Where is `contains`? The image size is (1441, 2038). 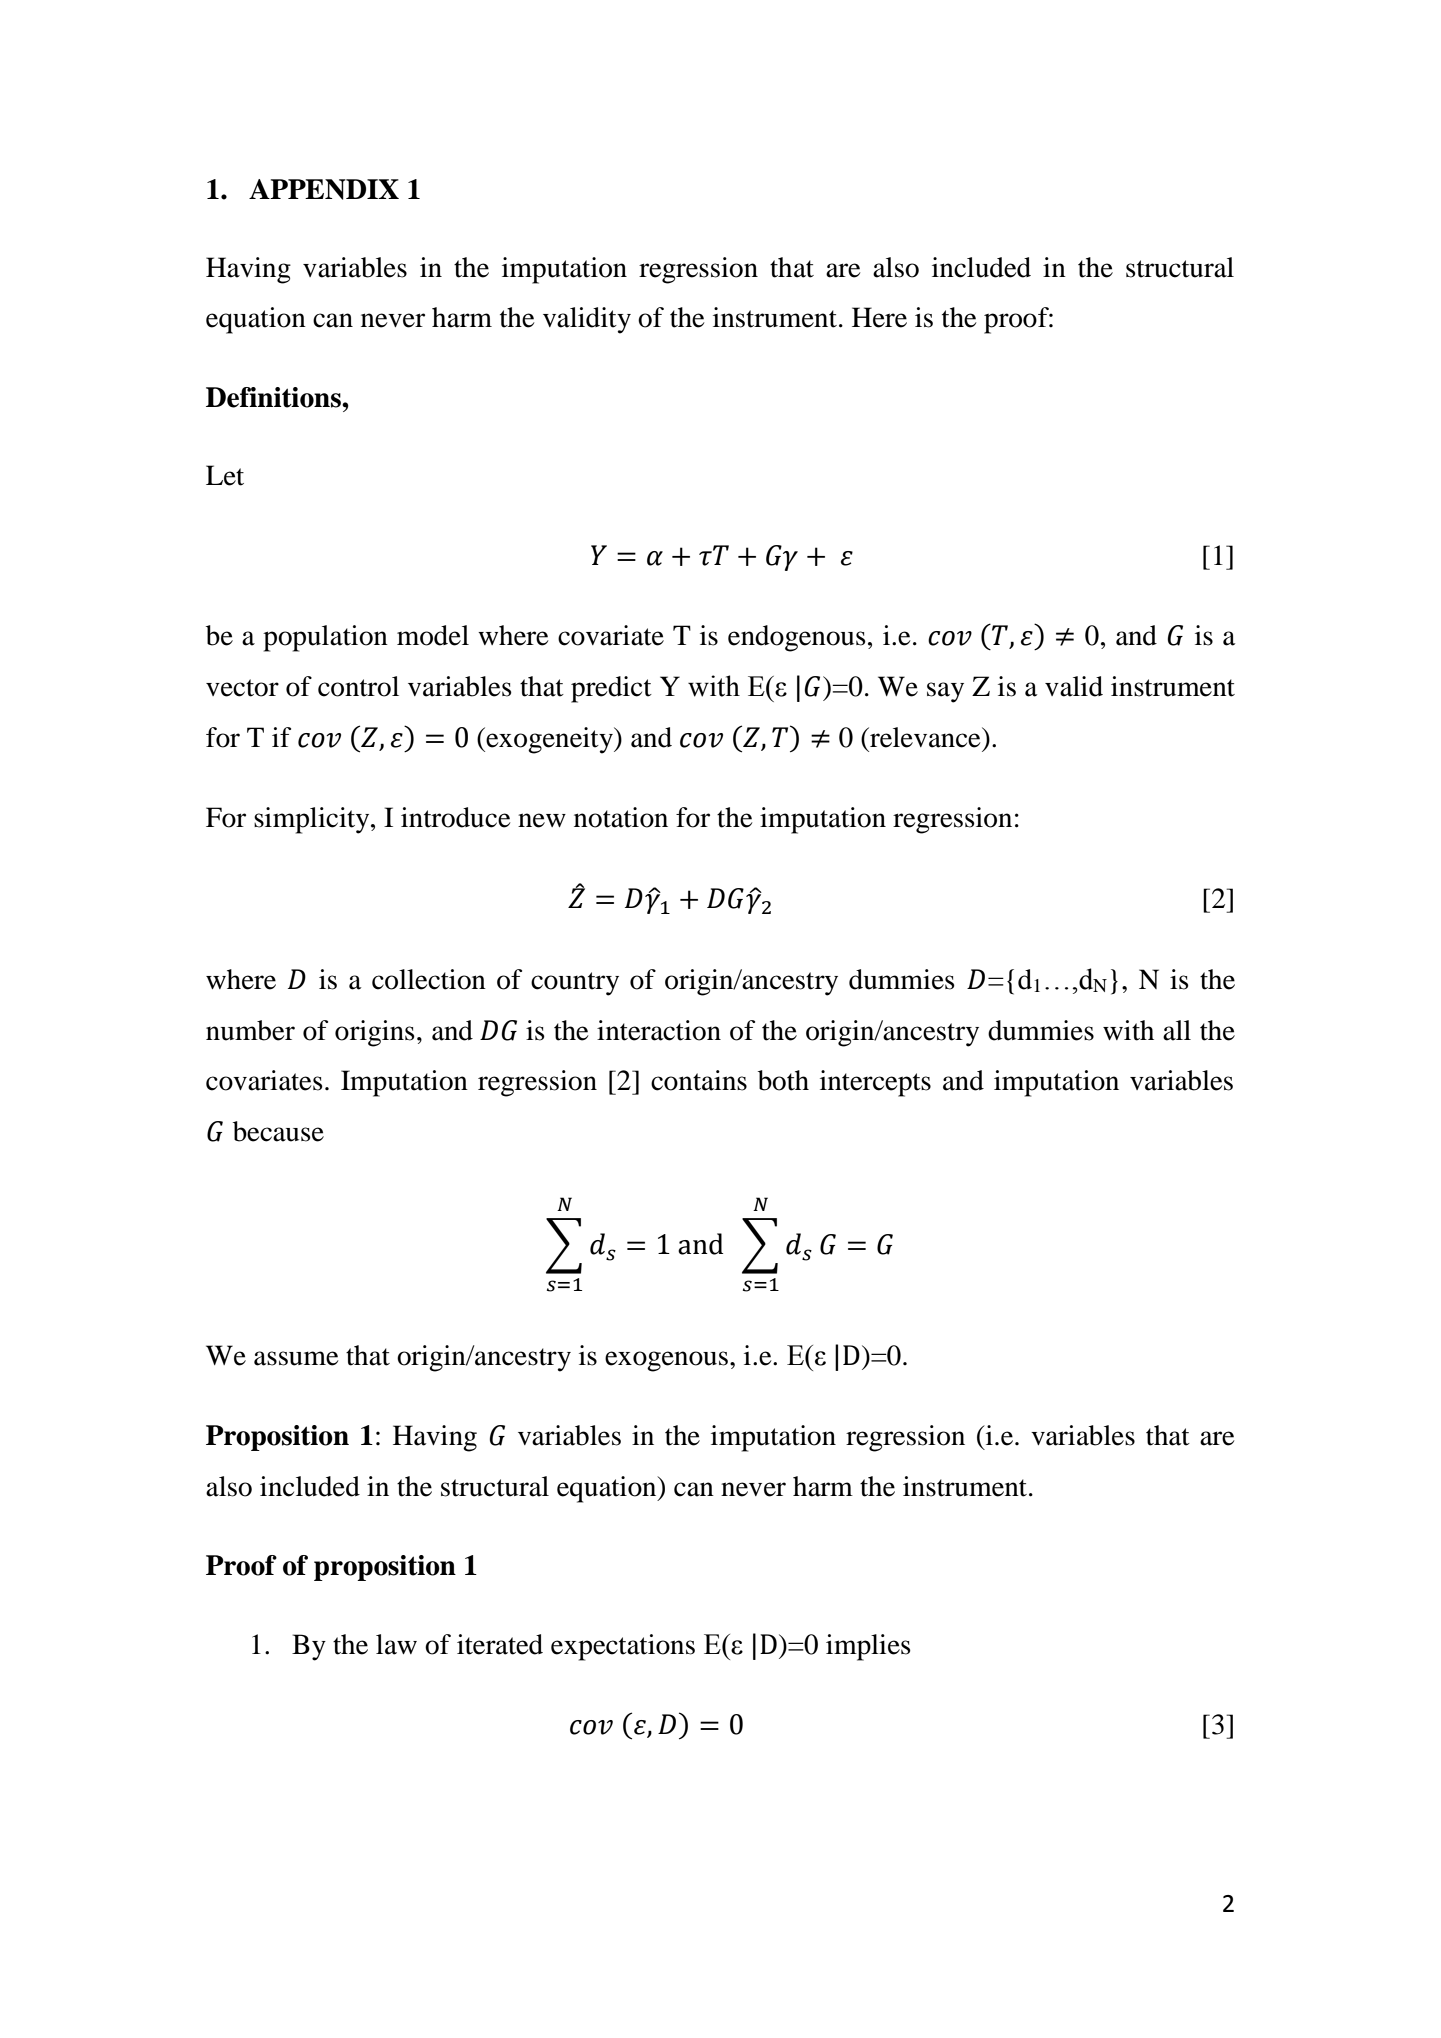
contains is located at coordinates (699, 1080).
